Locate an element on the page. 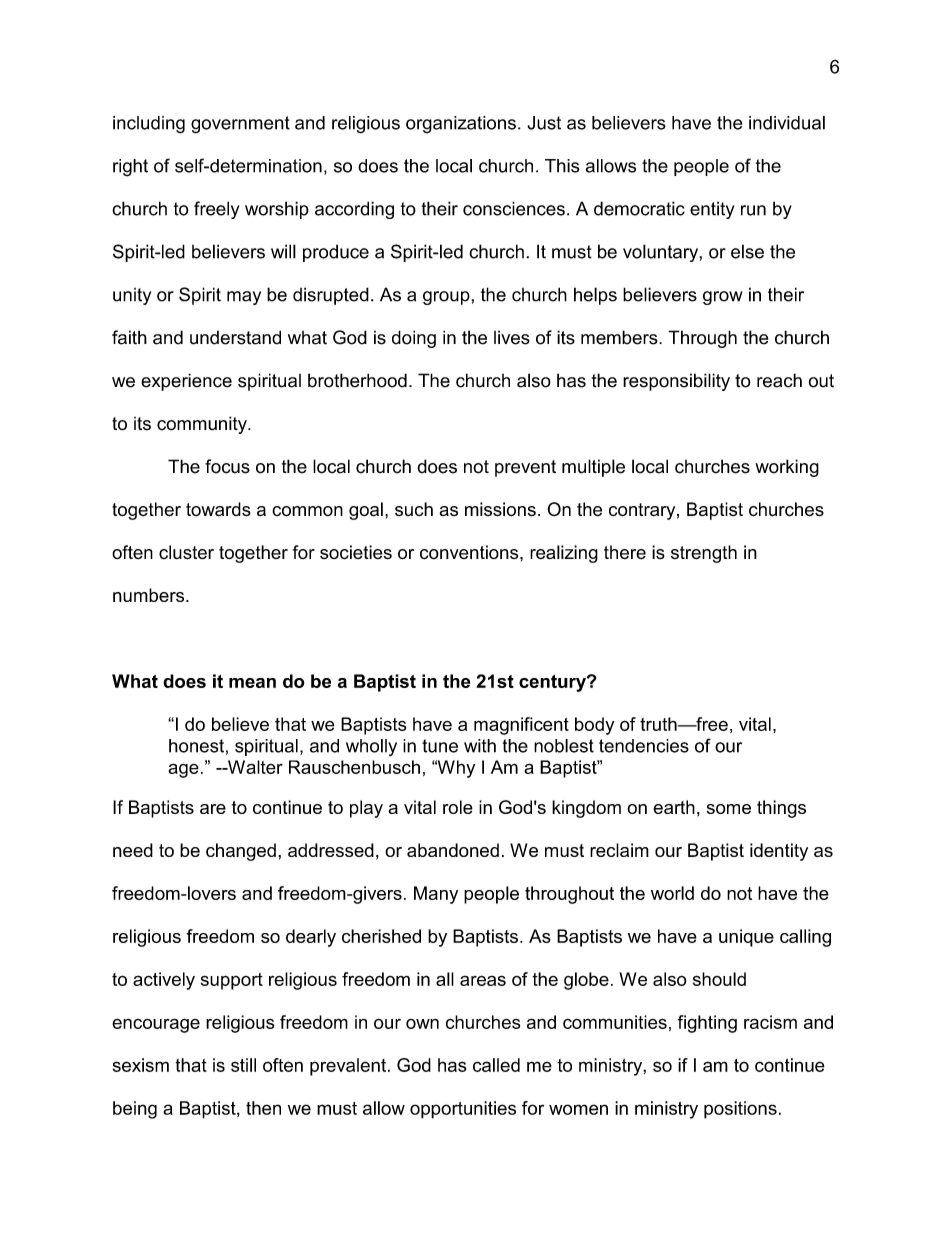 The width and height of the document is (952, 1233). conventions is located at coordinates (470, 552).
